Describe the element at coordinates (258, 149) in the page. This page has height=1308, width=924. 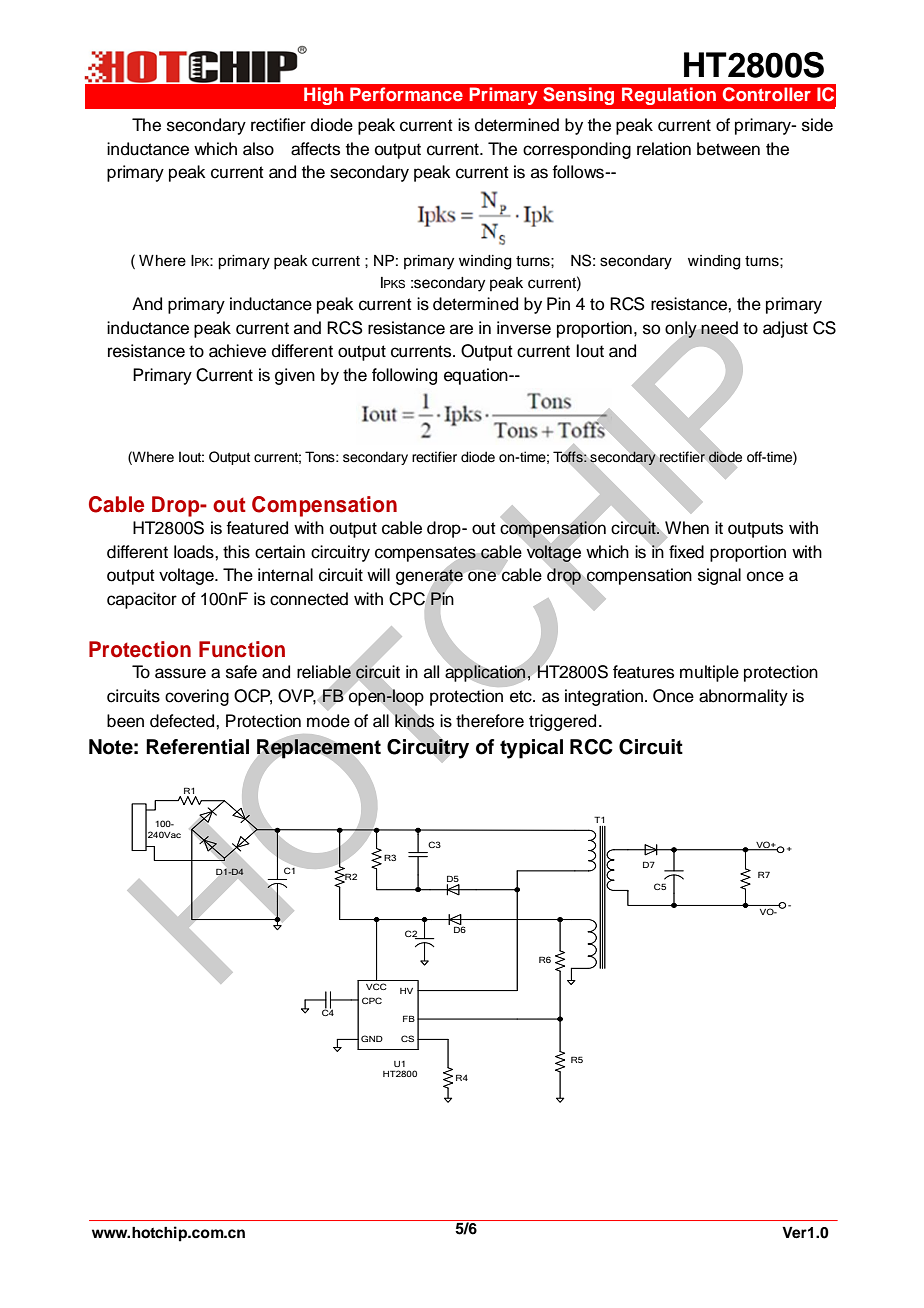
I see `also` at that location.
